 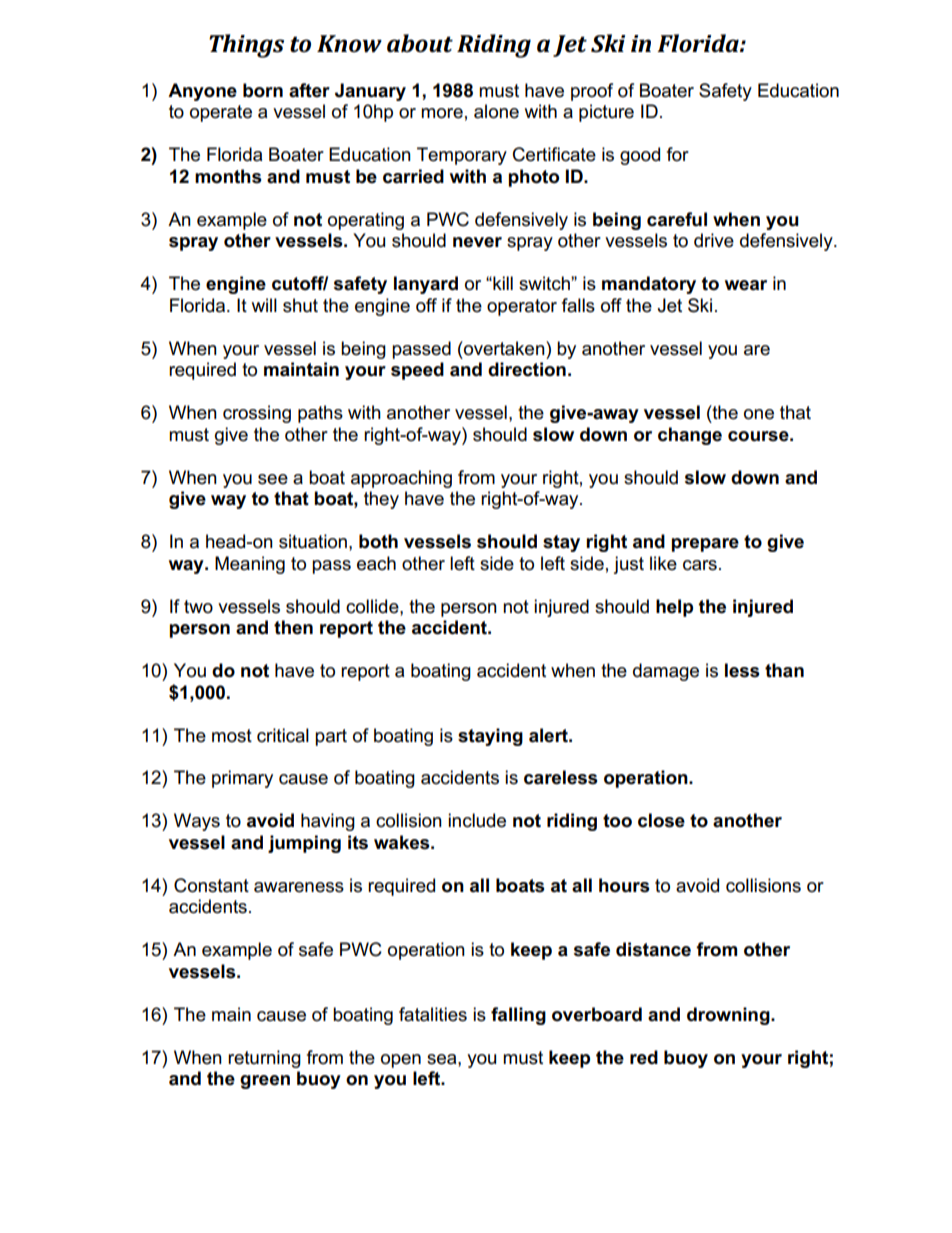 What do you see at coordinates (250, 565) in the screenshot?
I see `Meaning` at bounding box center [250, 565].
